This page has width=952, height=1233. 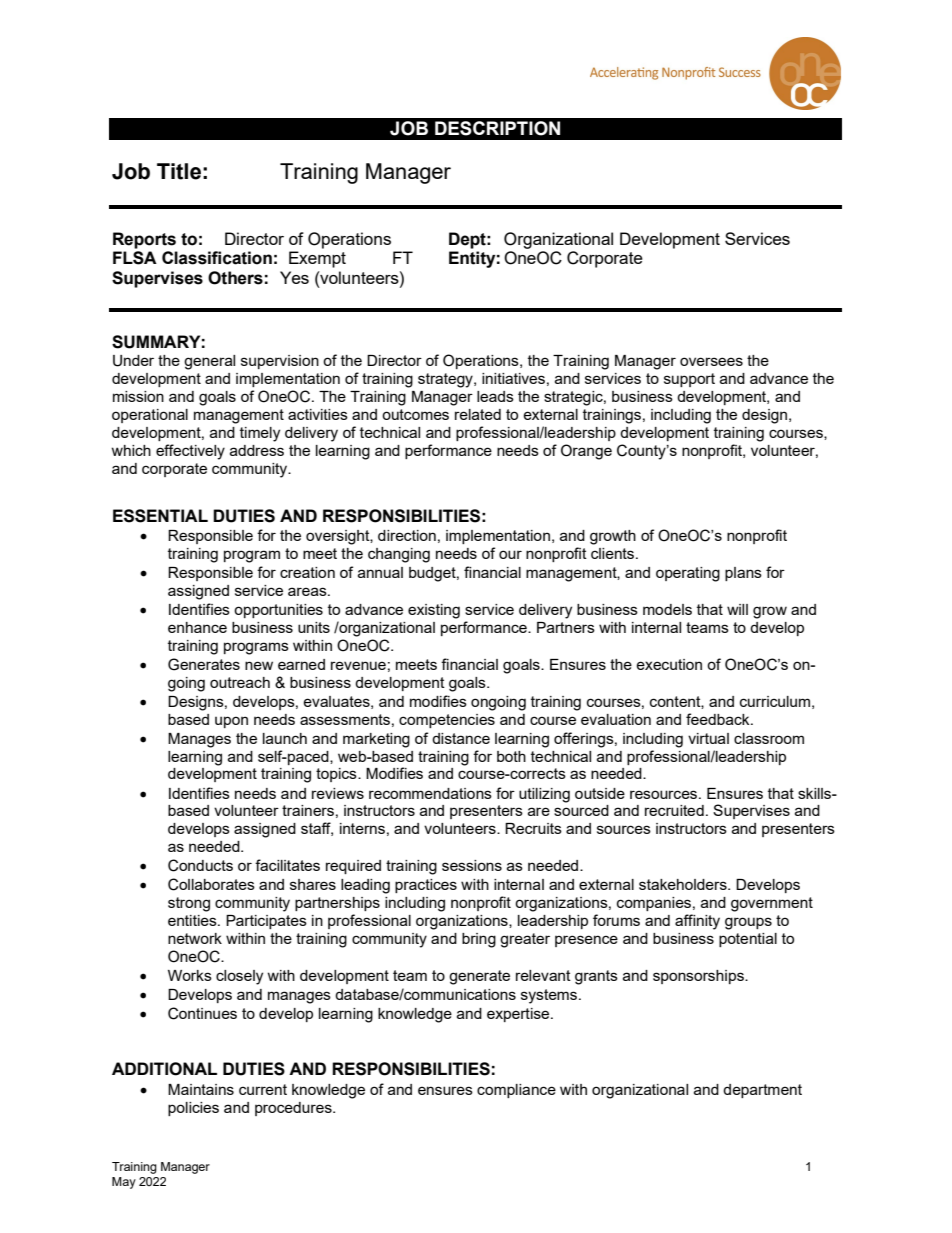 What do you see at coordinates (711, 361) in the page?
I see `oversees` at bounding box center [711, 361].
